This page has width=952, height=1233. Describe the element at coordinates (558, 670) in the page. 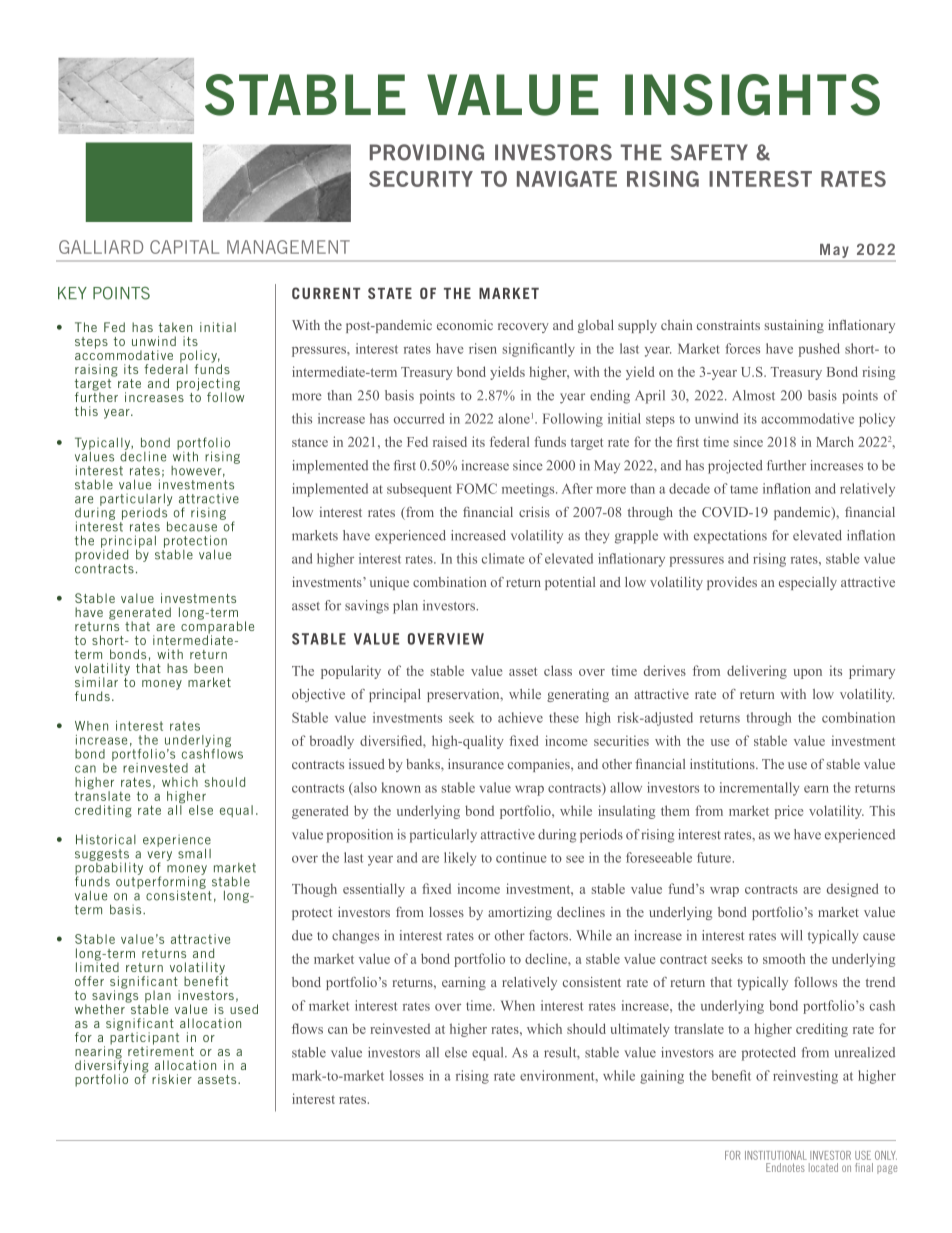

I see `class` at that location.
